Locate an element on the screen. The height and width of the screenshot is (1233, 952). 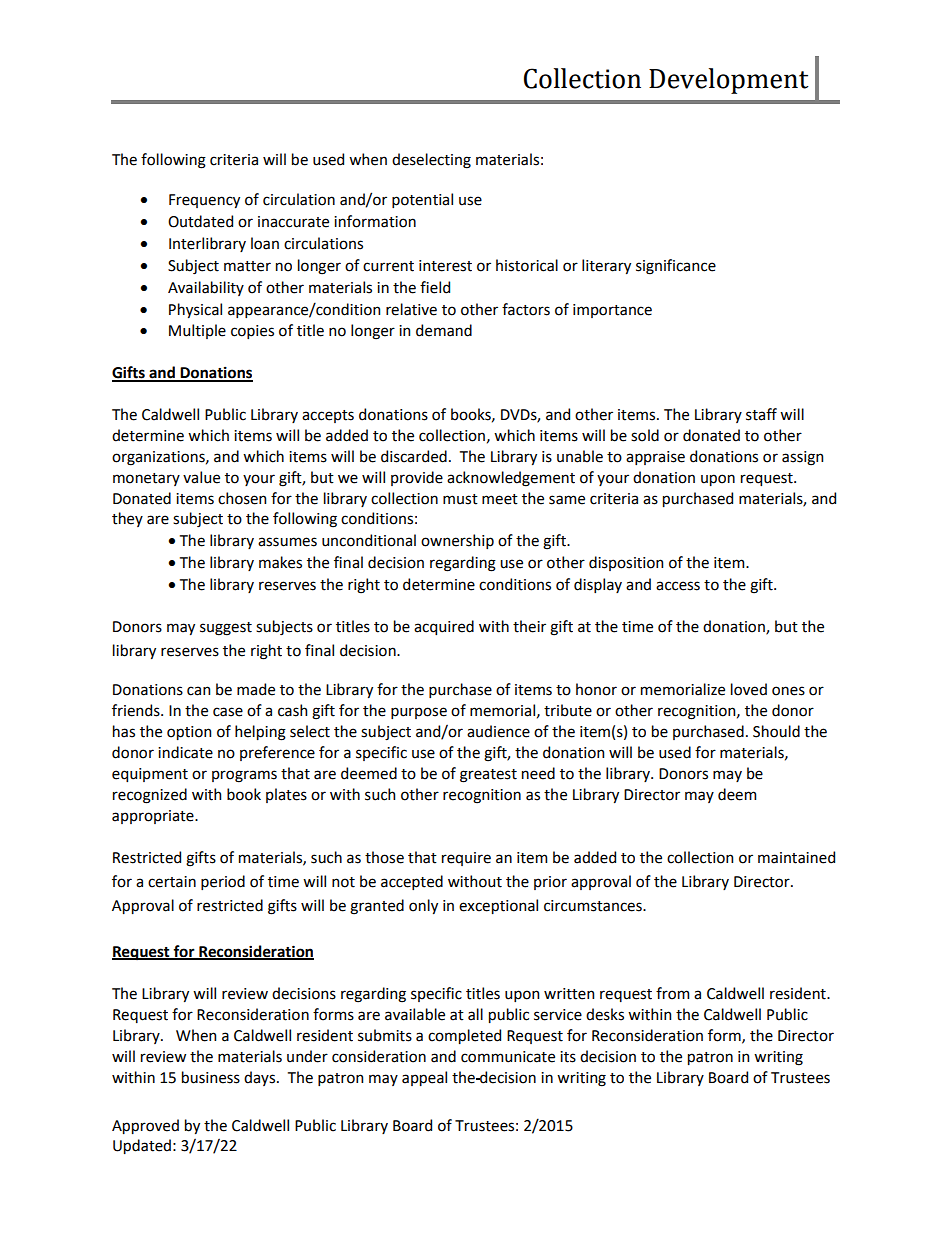
chosen is located at coordinates (242, 498).
